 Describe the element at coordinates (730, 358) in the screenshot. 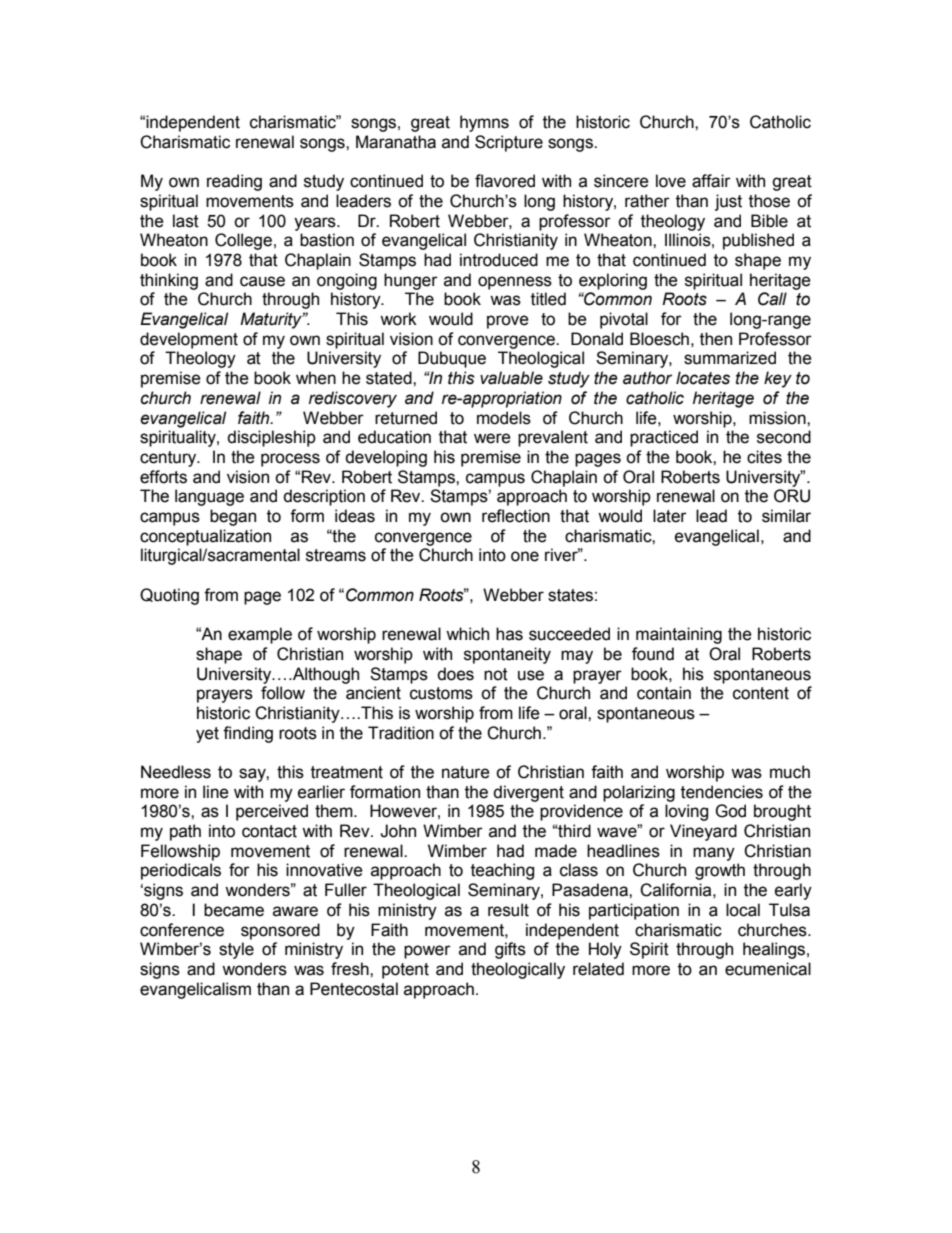

I see `summarized` at that location.
